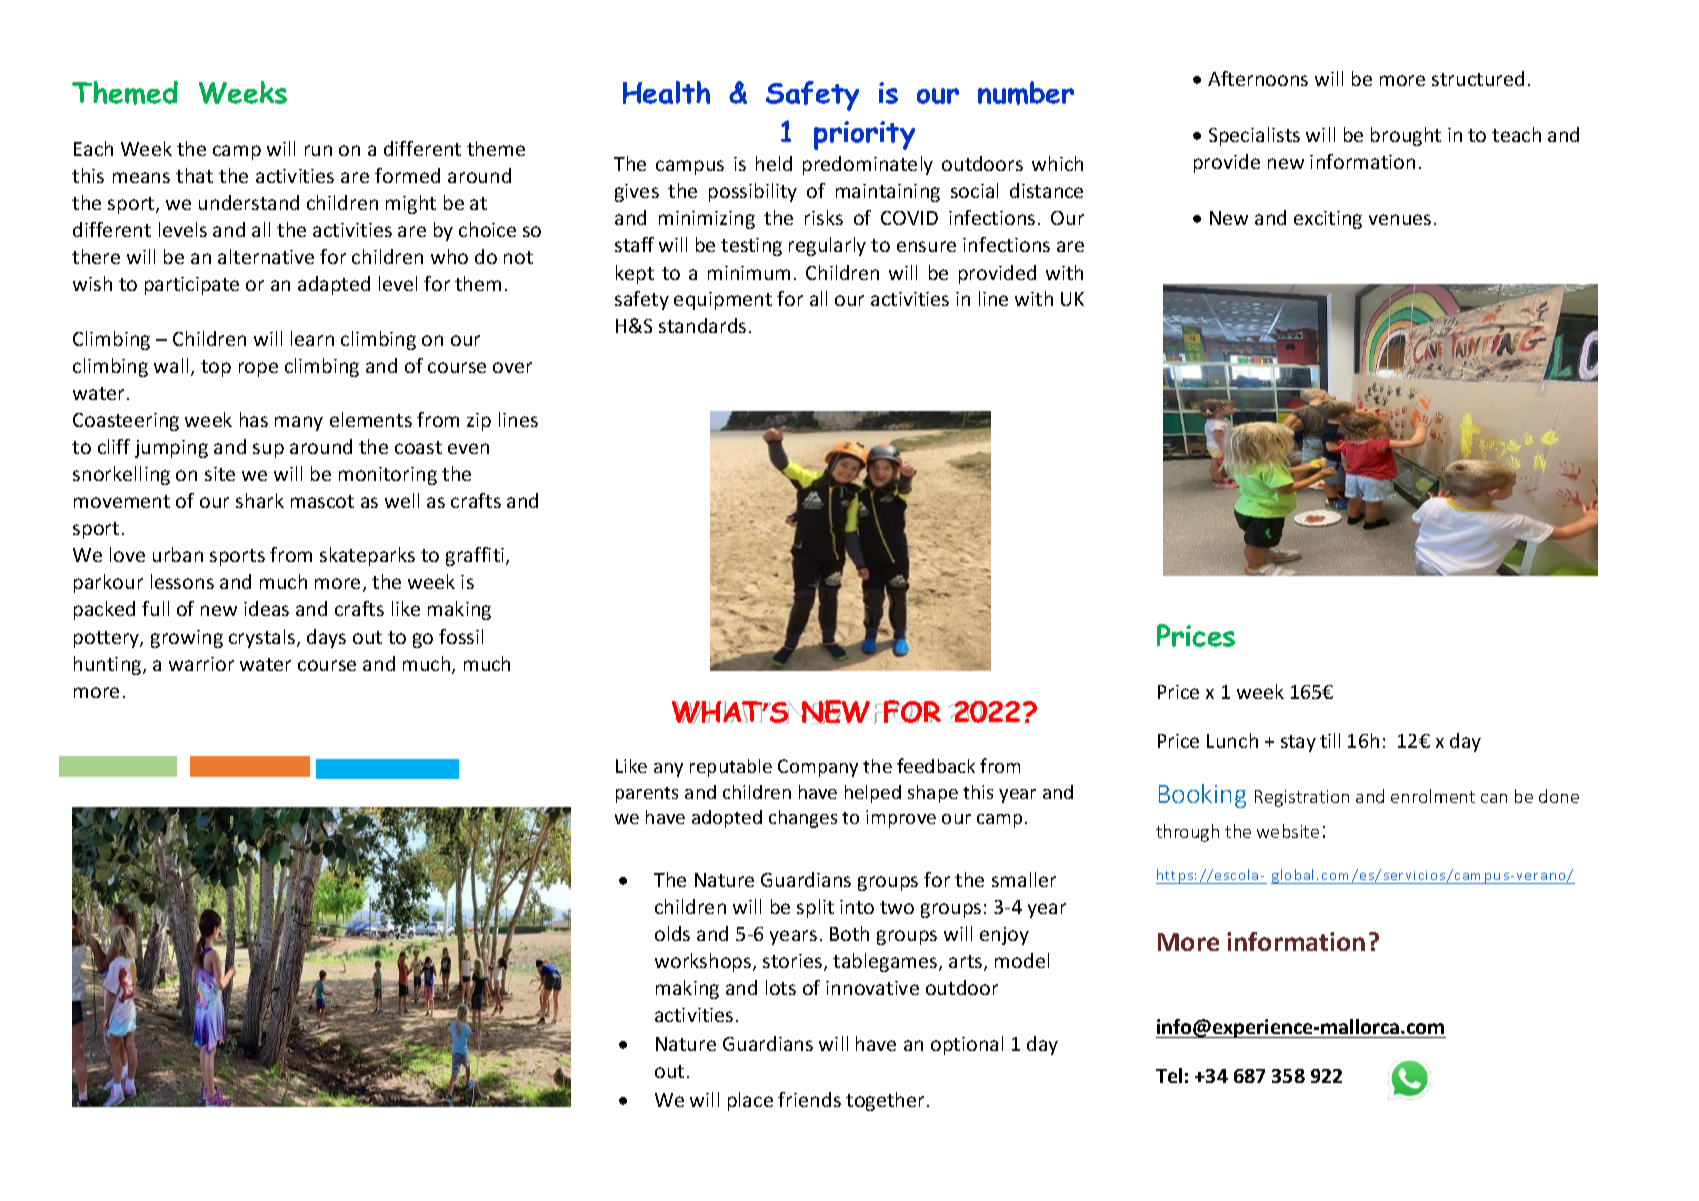 The image size is (1699, 1201). I want to click on run, so click(318, 150).
